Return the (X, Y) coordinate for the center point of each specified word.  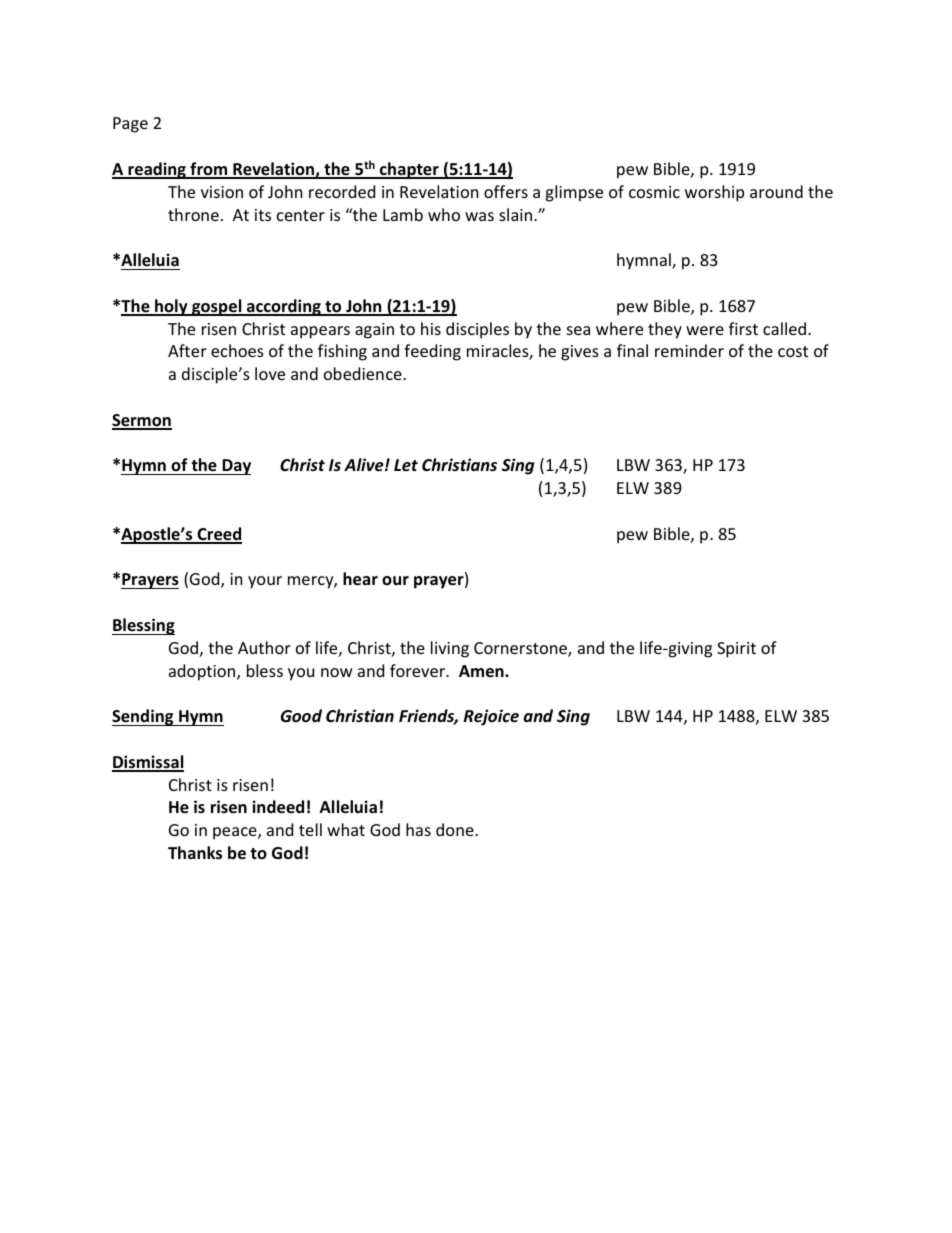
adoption (203, 672)
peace (236, 833)
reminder (689, 350)
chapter (409, 170)
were (705, 330)
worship (714, 193)
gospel (217, 307)
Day (235, 467)
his (431, 328)
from (209, 170)
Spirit (736, 650)
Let (406, 465)
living (450, 649)
